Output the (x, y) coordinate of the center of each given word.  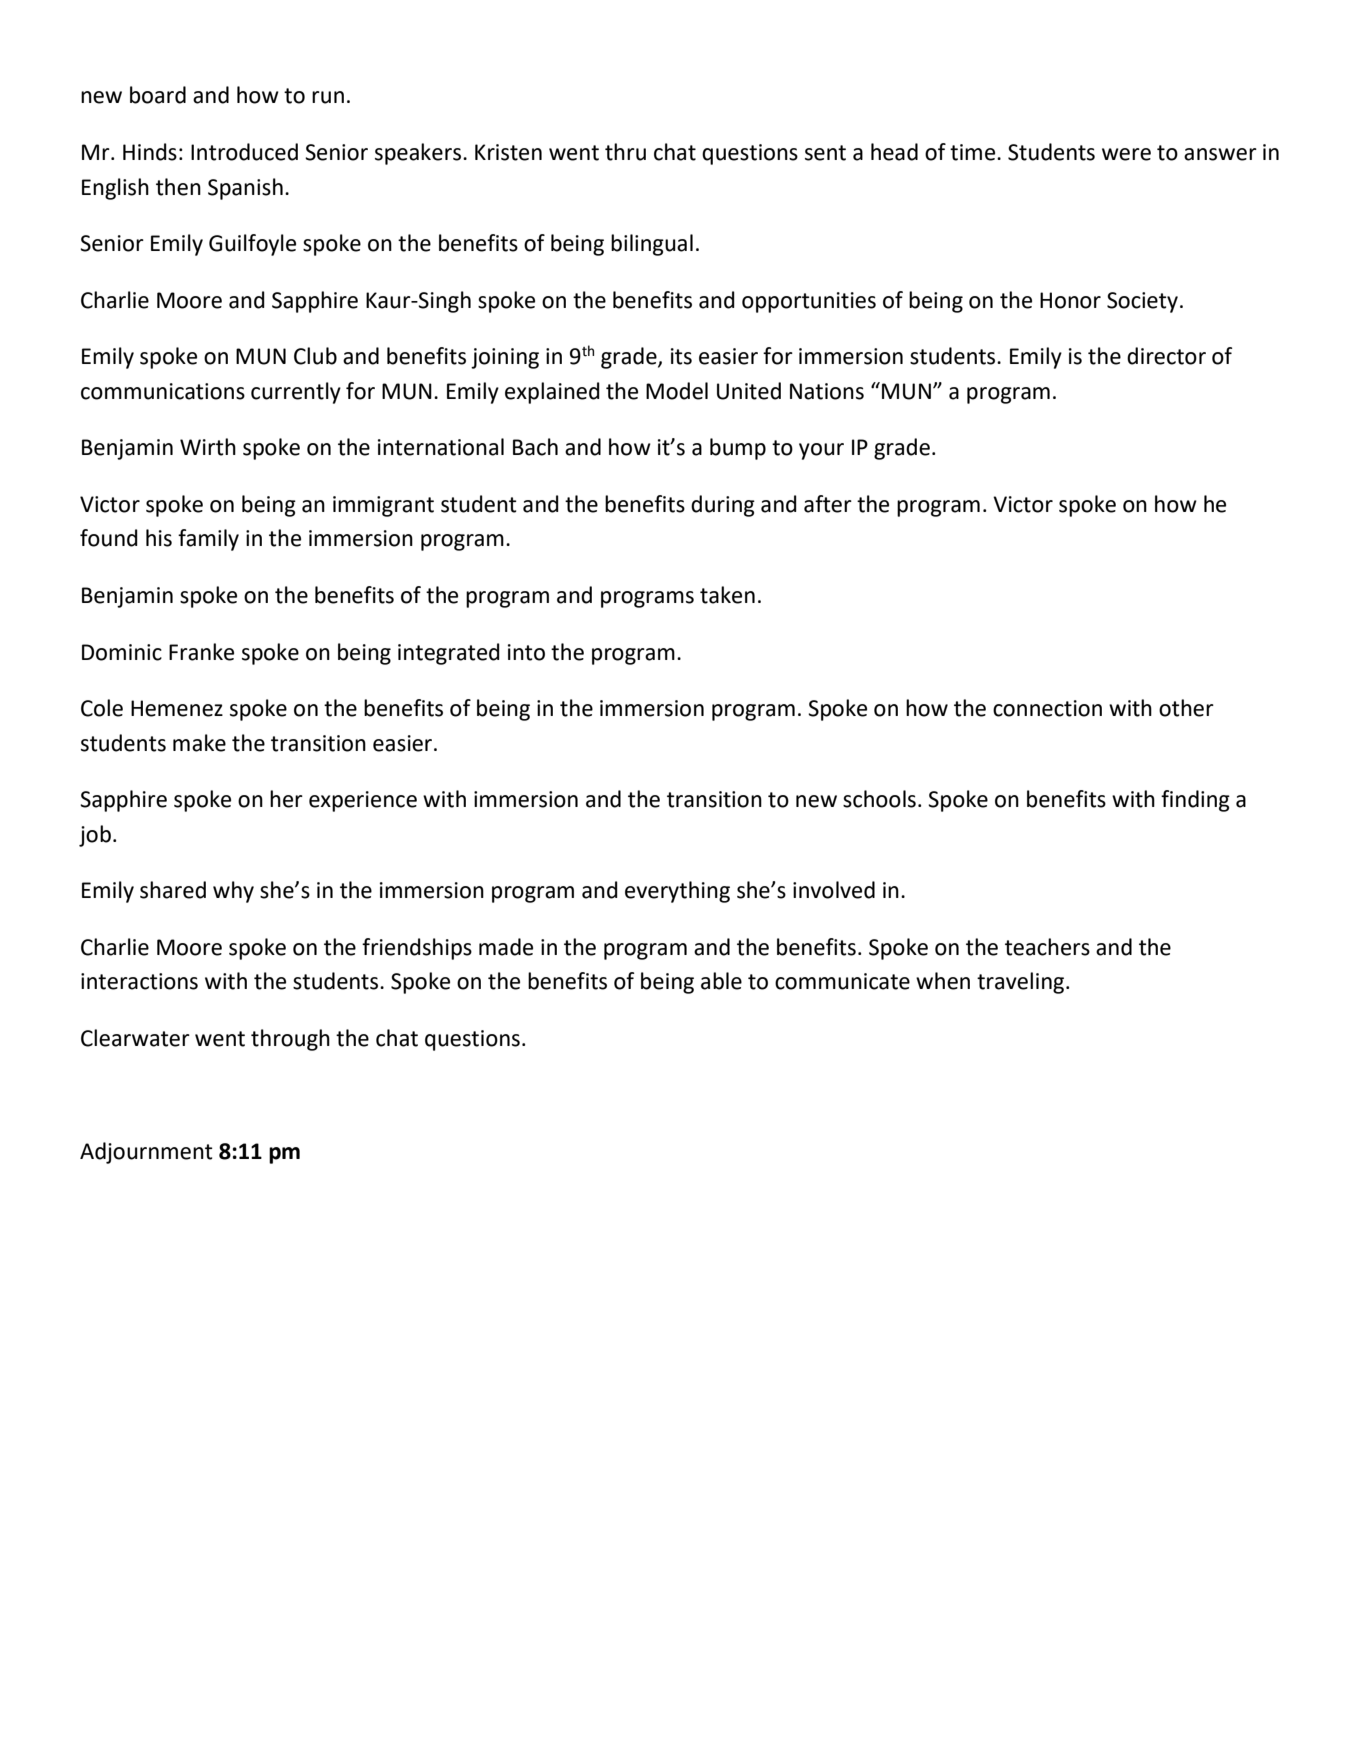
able (721, 981)
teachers (1047, 947)
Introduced (244, 152)
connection (1047, 708)
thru (625, 152)
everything (677, 892)
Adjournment (146, 1153)
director (1166, 356)
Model (677, 391)
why (233, 892)
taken (727, 595)
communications (163, 391)
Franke (201, 652)
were (1126, 154)
